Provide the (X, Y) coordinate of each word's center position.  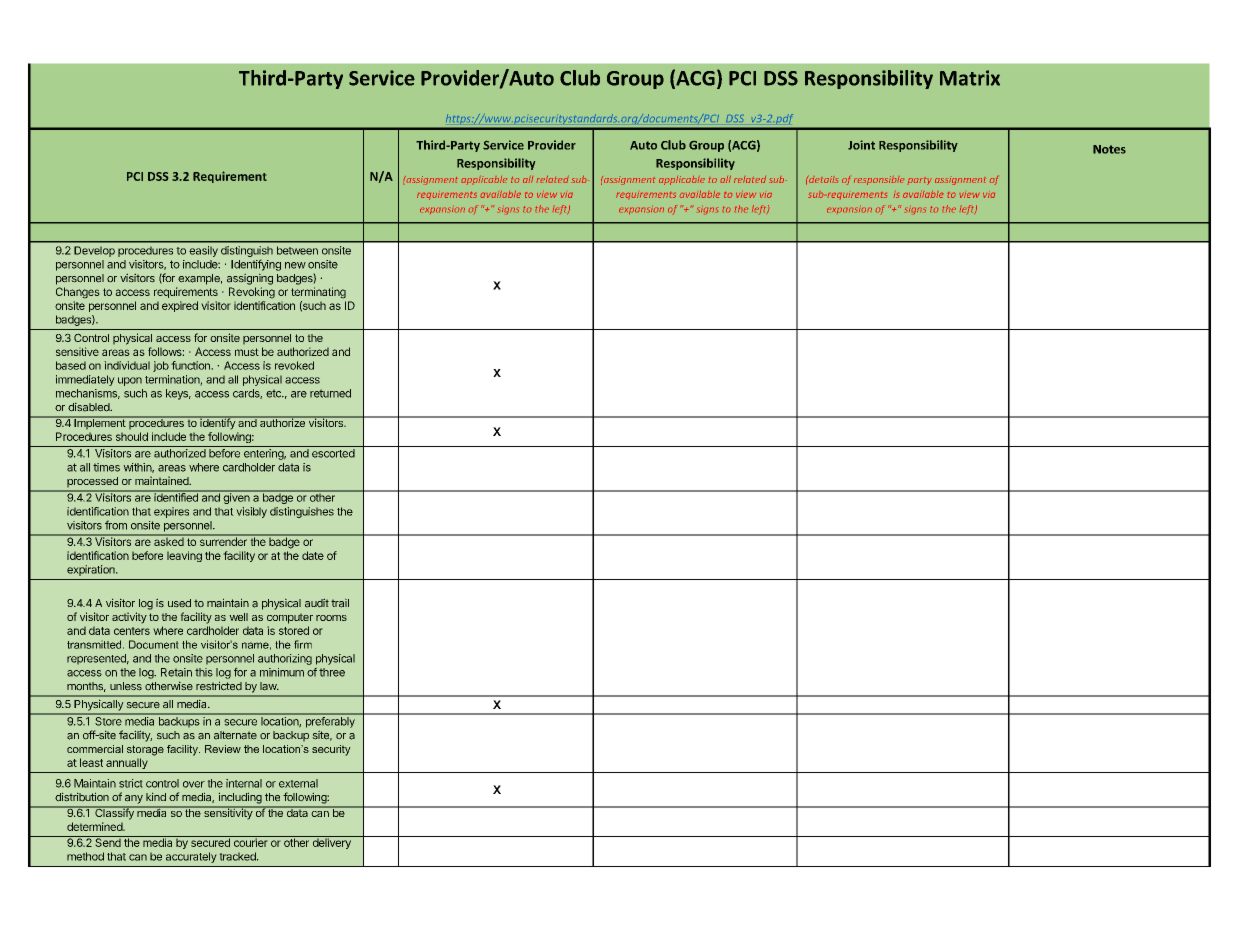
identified (176, 496)
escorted (333, 453)
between (297, 250)
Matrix (970, 78)
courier (250, 841)
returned (330, 393)
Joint (861, 145)
